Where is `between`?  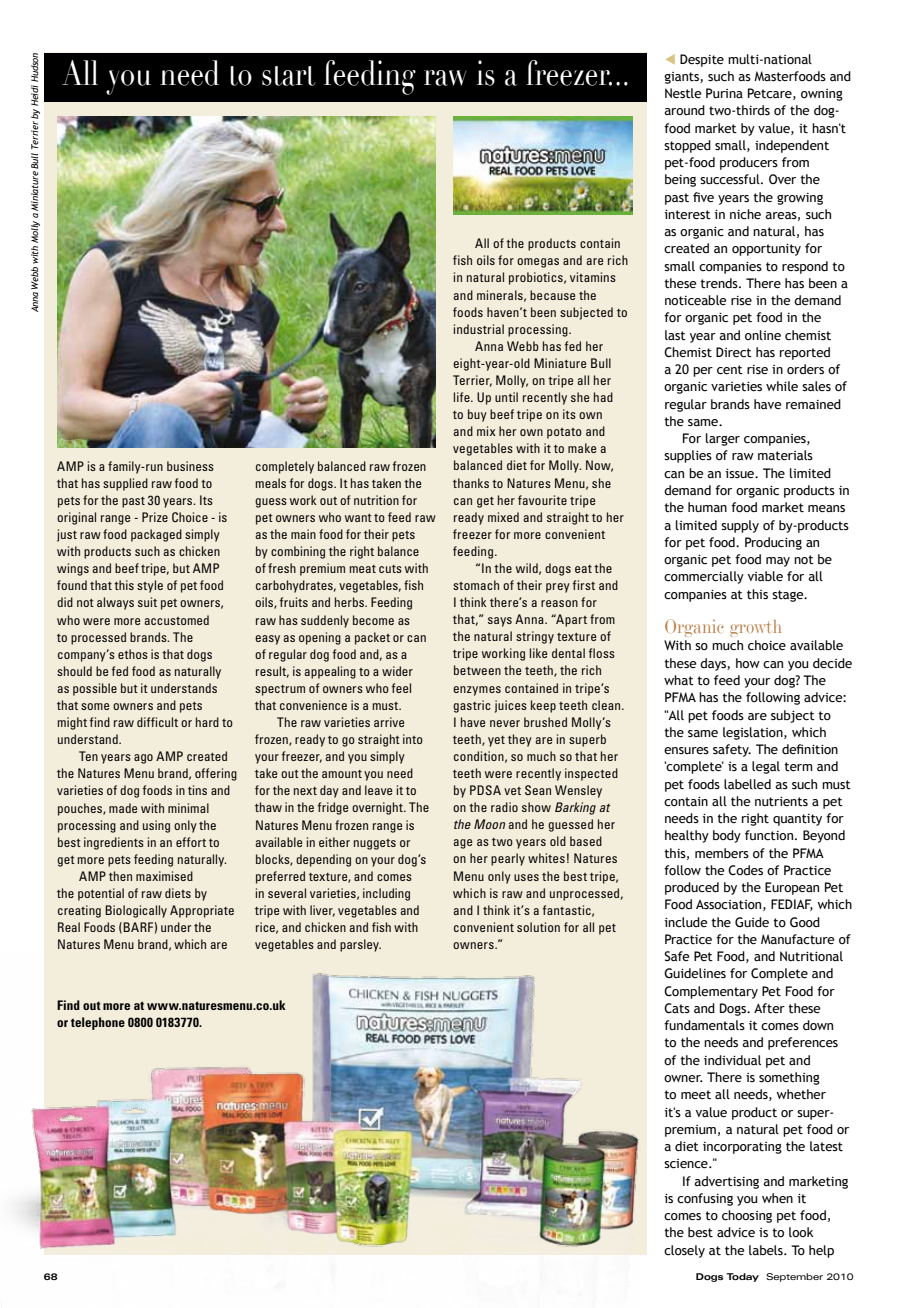
between is located at coordinates (477, 670).
